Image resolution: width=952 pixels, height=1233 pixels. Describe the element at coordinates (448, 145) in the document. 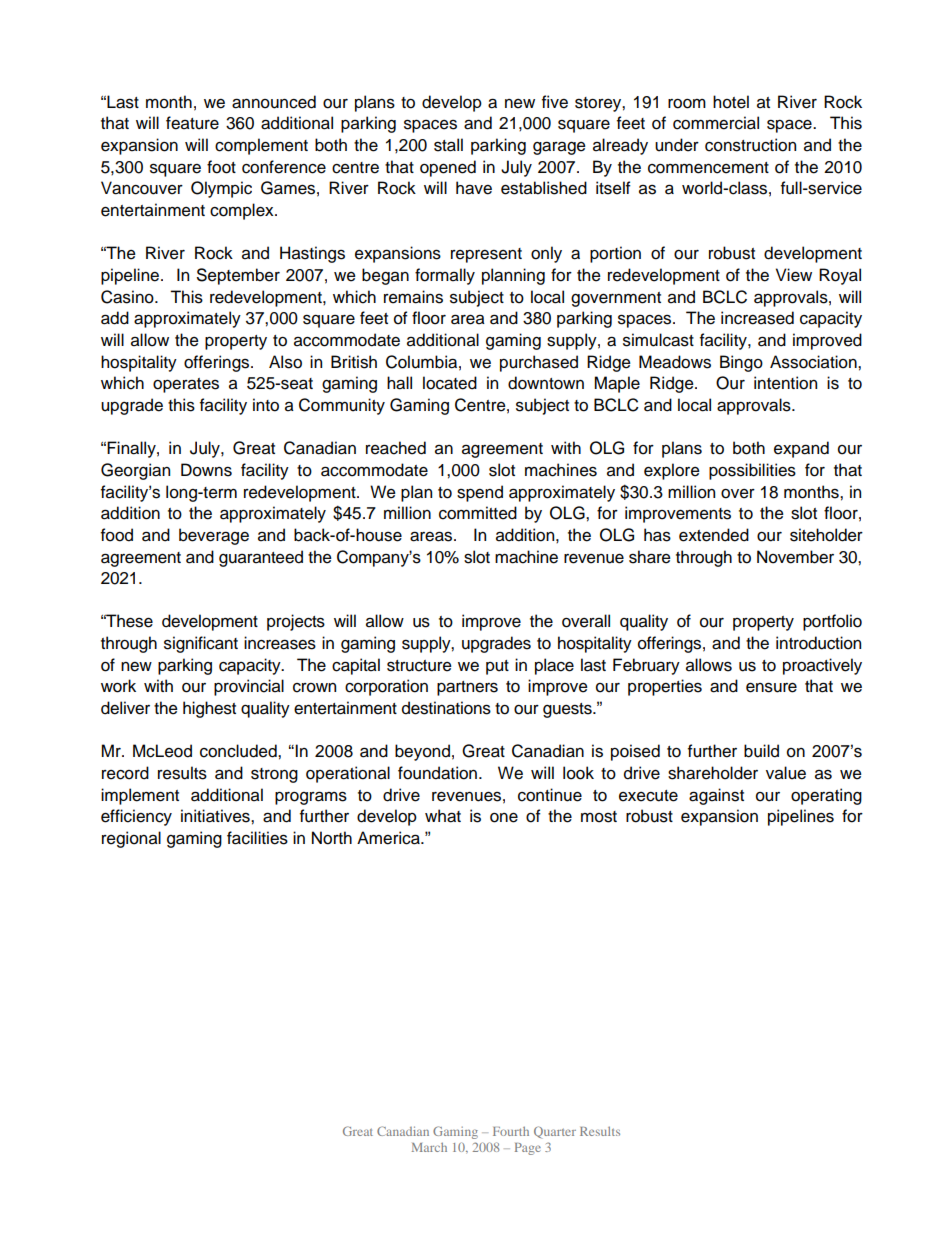

I see `stall` at that location.
